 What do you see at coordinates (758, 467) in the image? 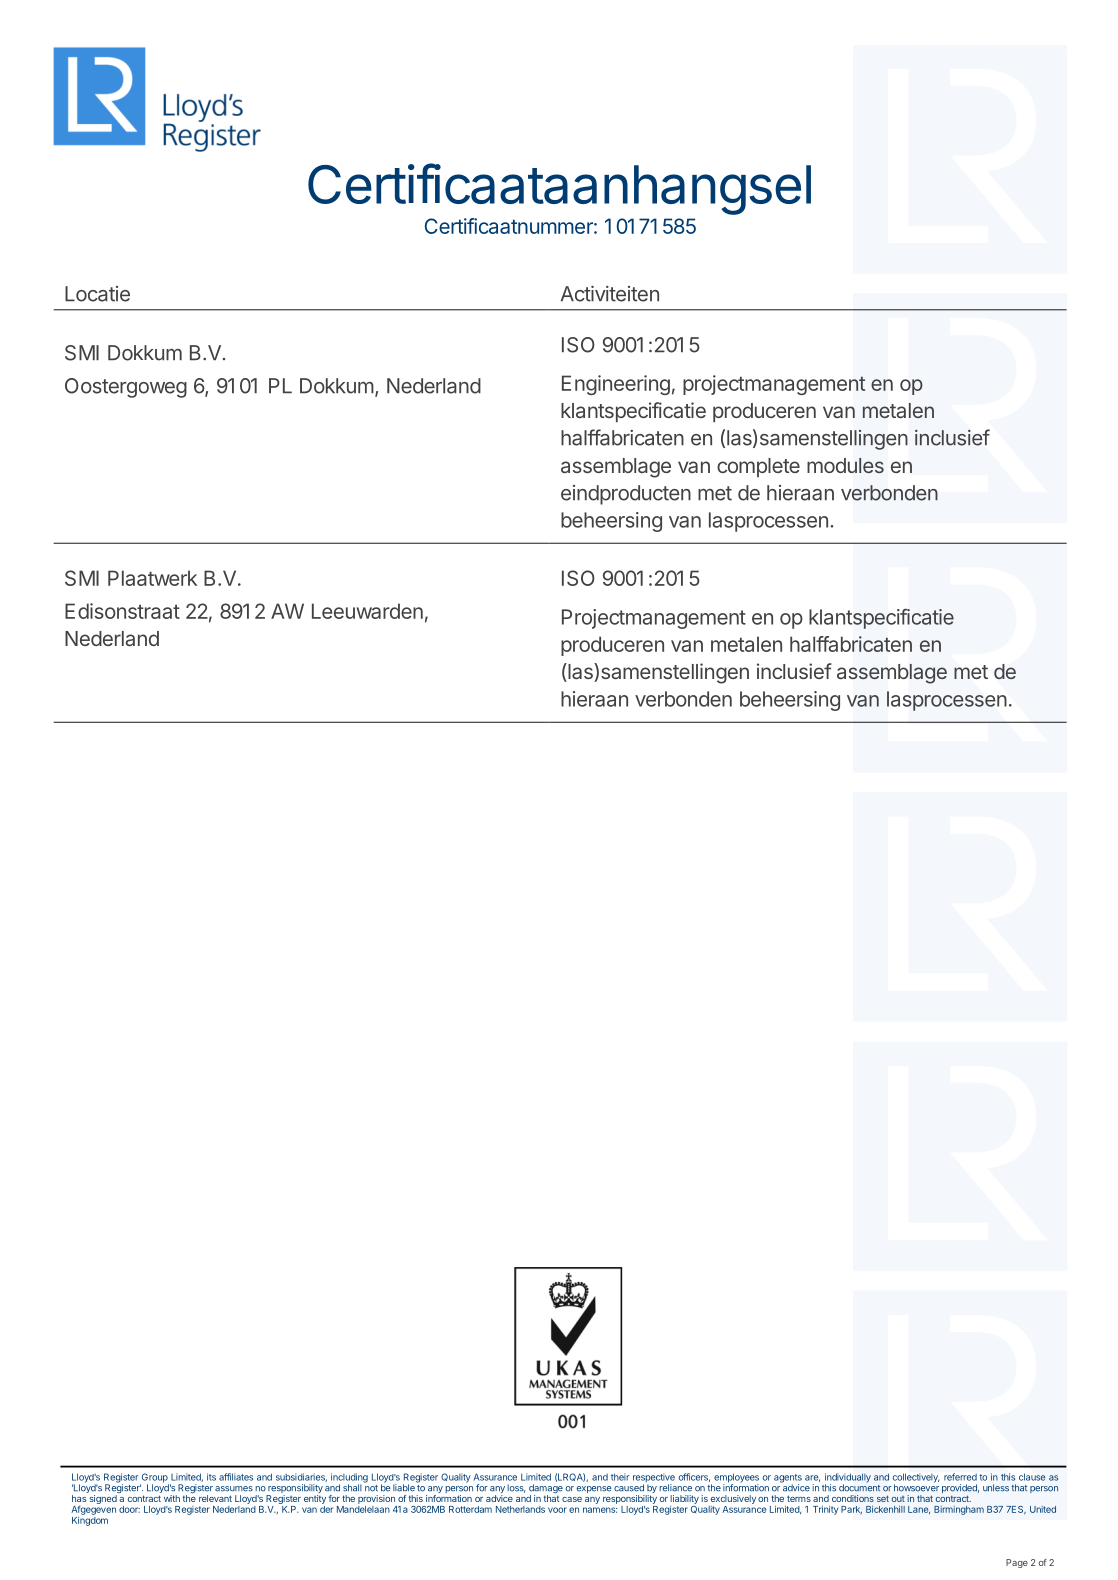
I see `complete` at bounding box center [758, 467].
